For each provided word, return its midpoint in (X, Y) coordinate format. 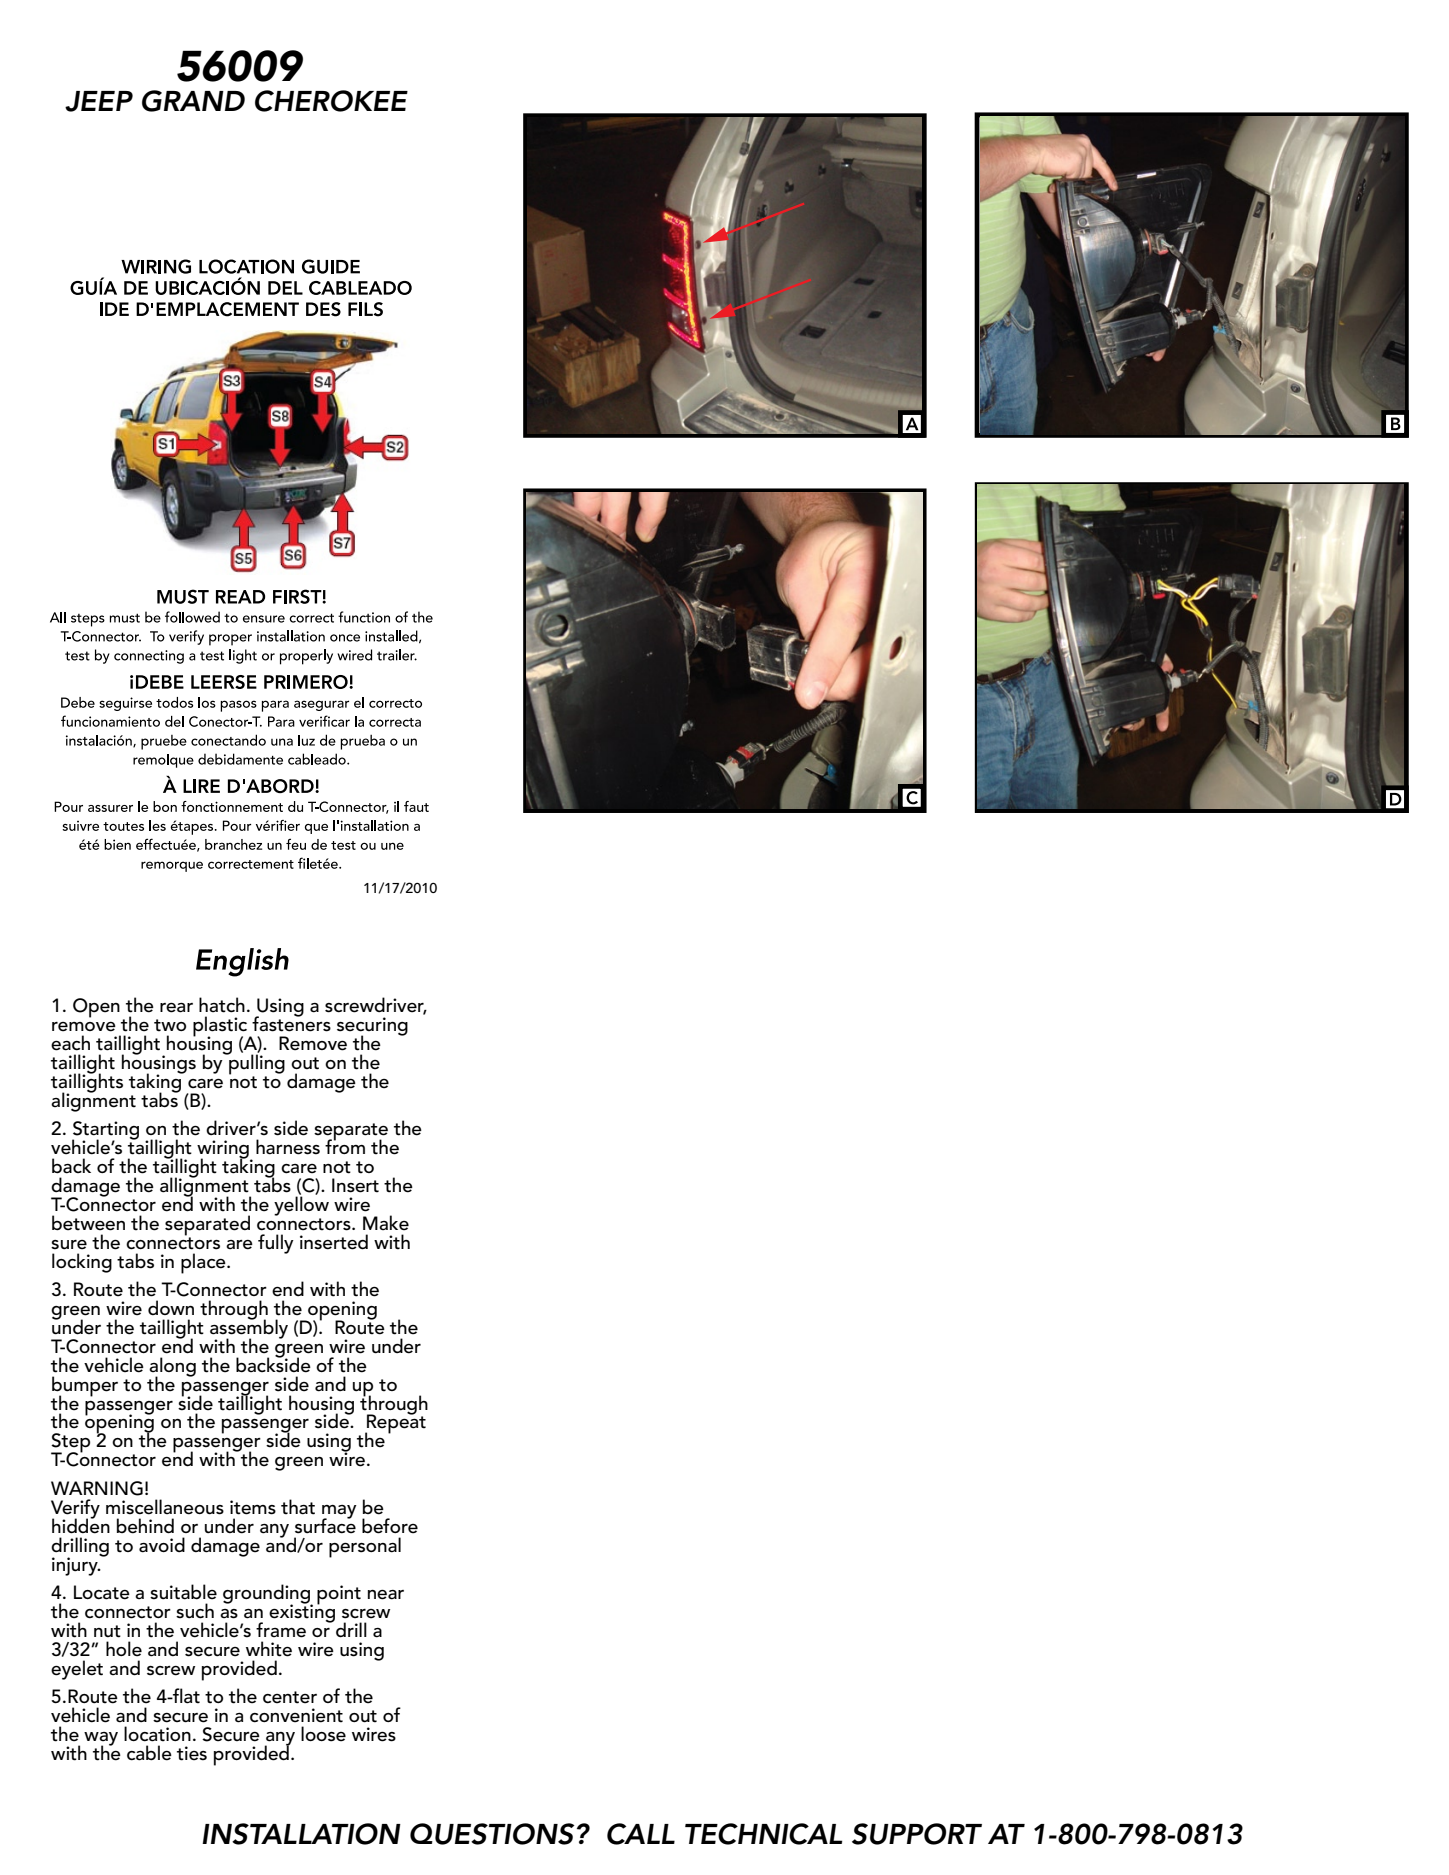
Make (386, 1223)
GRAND (193, 101)
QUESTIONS (492, 1834)
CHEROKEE (331, 101)
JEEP (99, 101)
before (390, 1526)
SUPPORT (917, 1834)
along (172, 1368)
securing (372, 1027)
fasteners (291, 1023)
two (170, 1025)
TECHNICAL (763, 1834)
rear (176, 1008)
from (345, 1145)
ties (192, 1753)
